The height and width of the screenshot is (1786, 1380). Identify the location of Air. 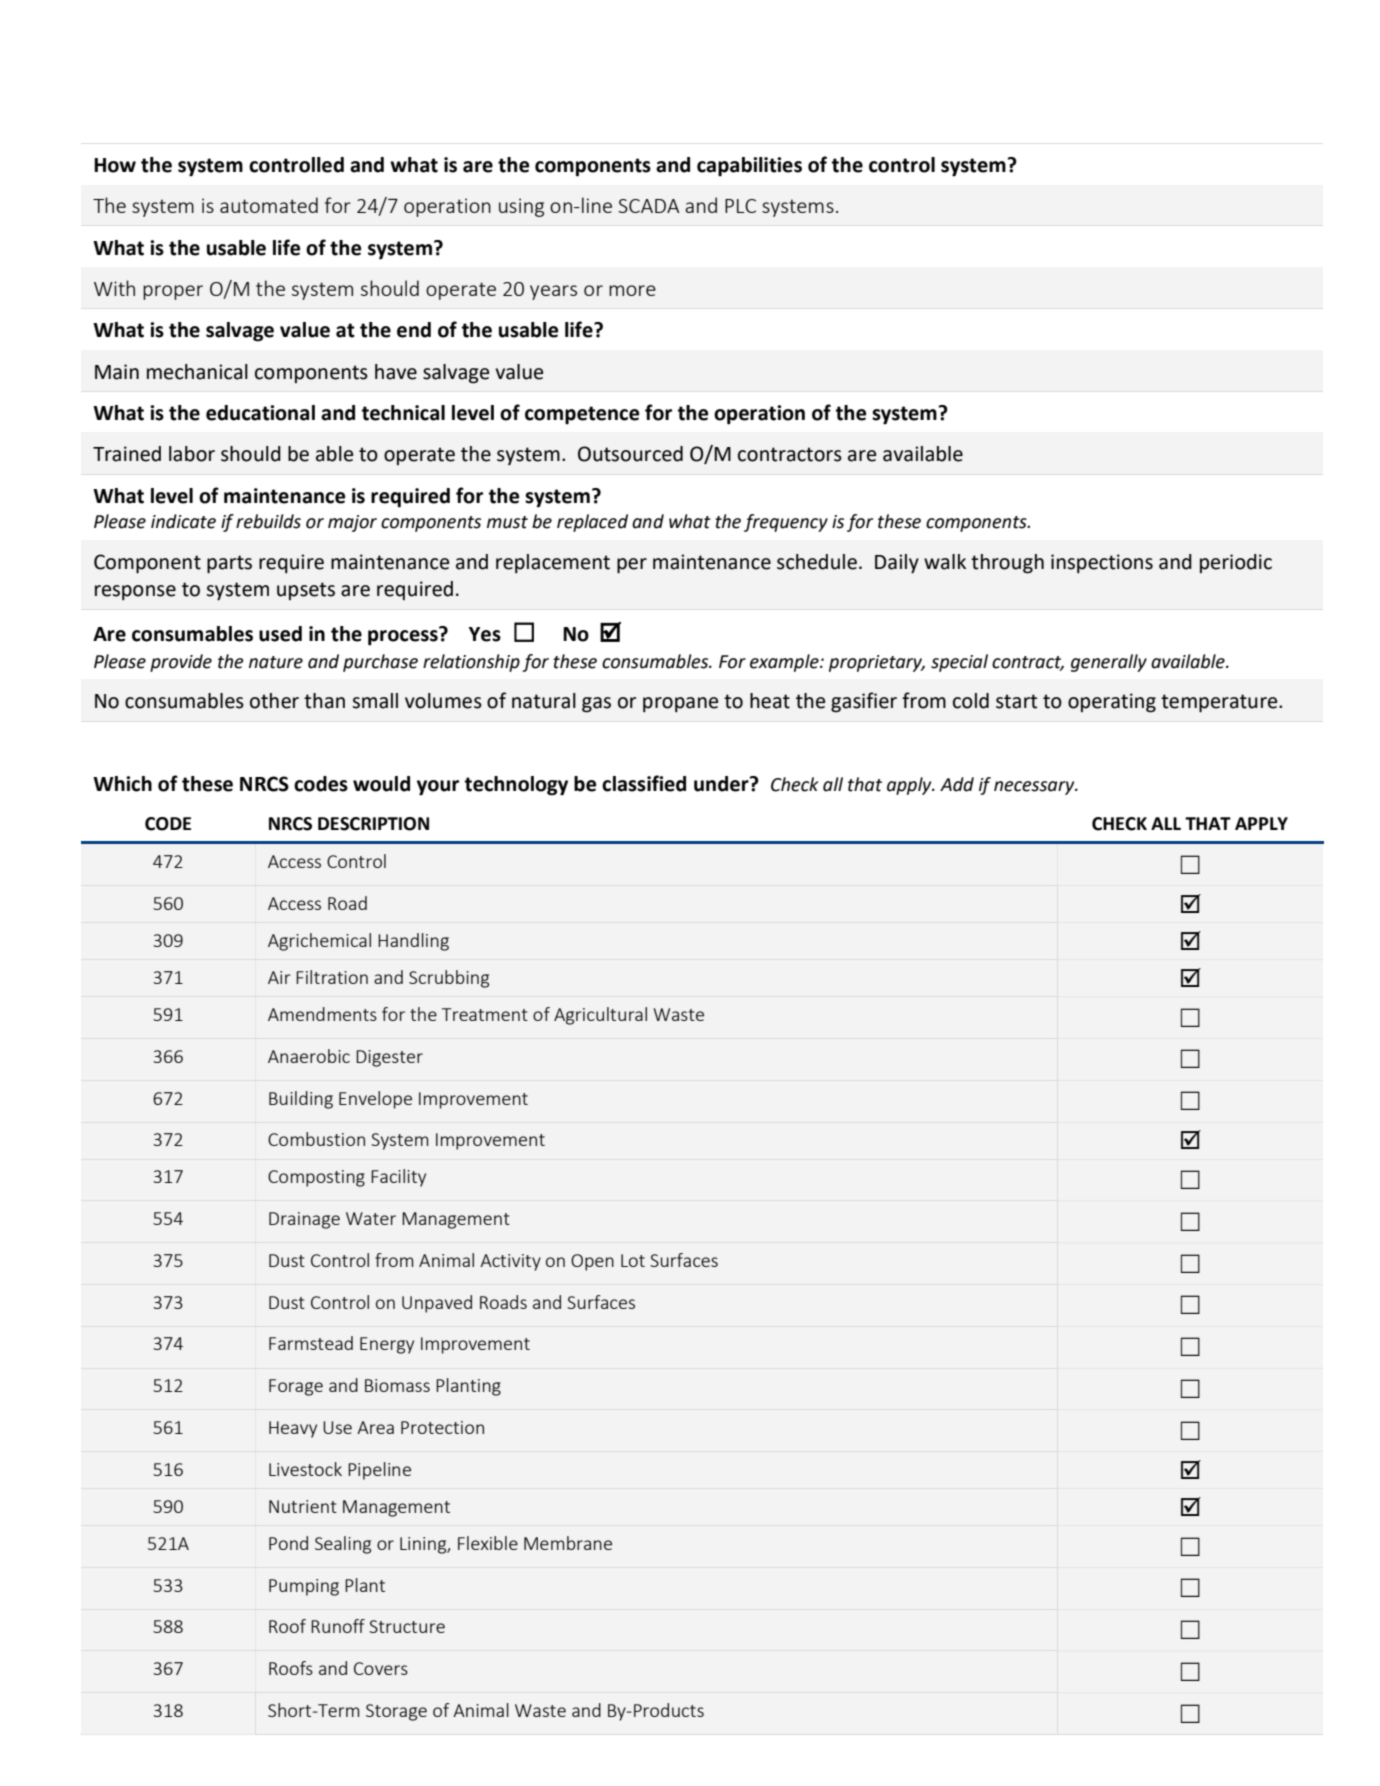
(279, 977).
